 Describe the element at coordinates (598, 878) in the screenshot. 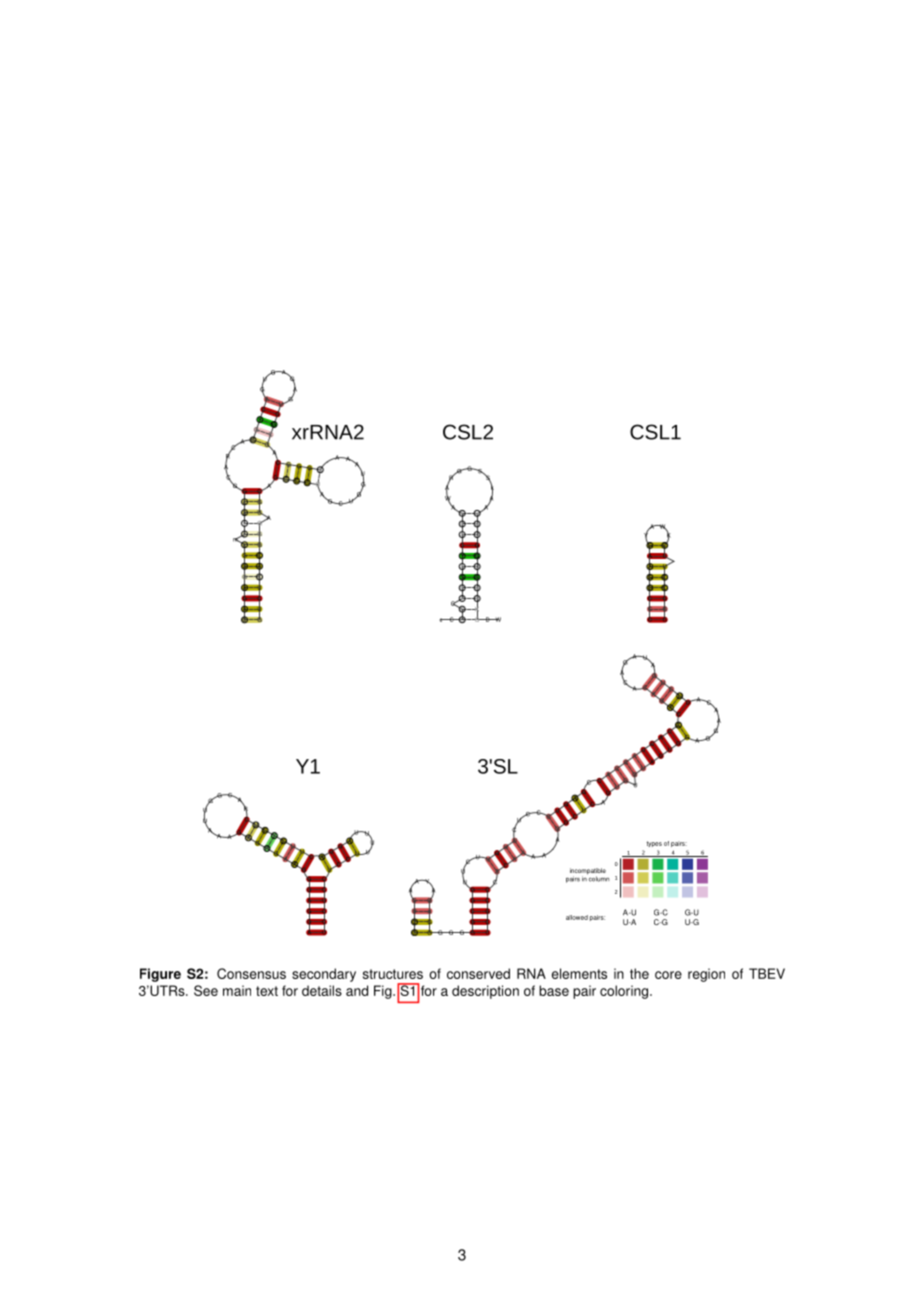

I see `column` at that location.
